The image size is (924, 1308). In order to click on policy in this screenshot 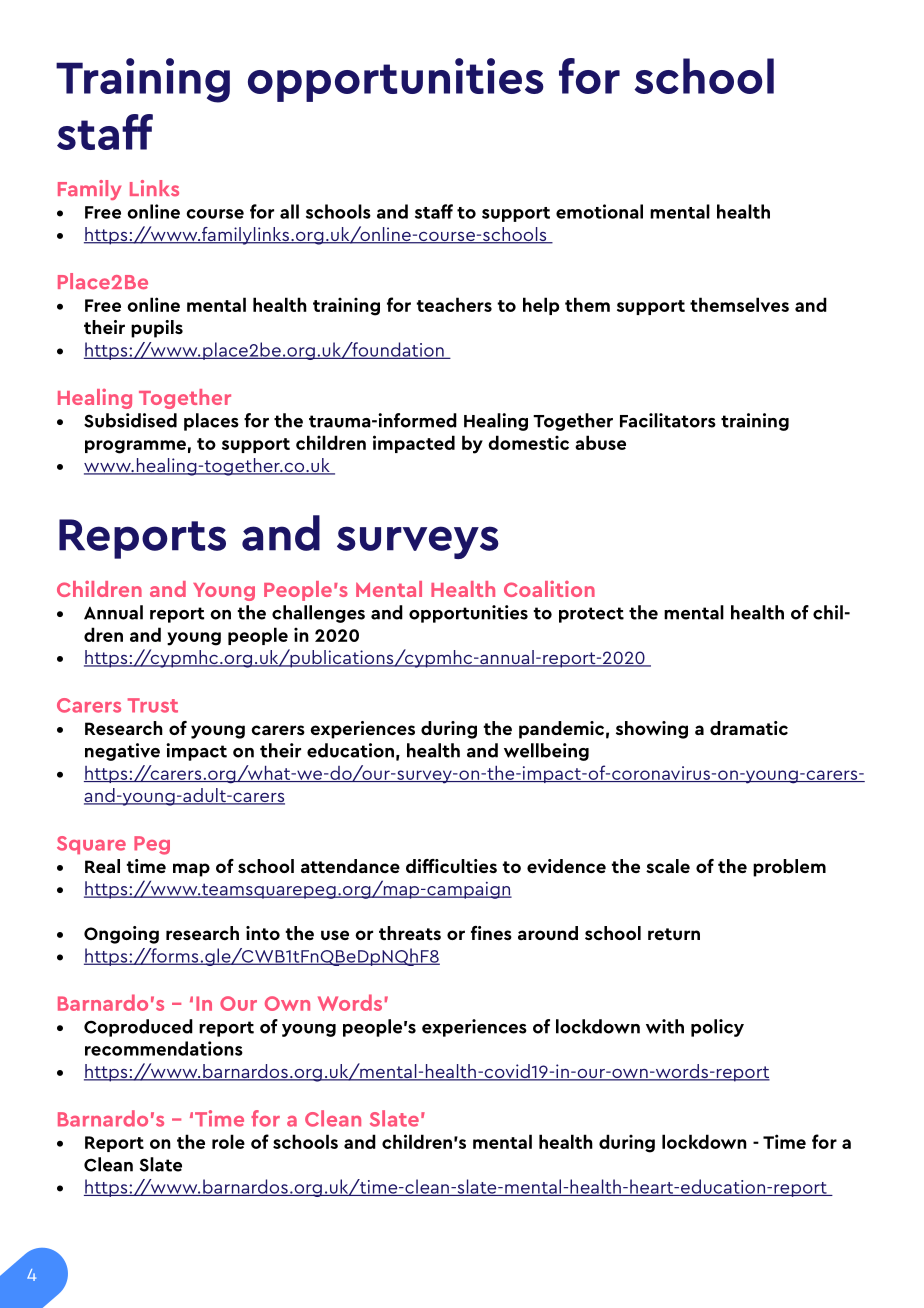, I will do `click(717, 1028)`.
